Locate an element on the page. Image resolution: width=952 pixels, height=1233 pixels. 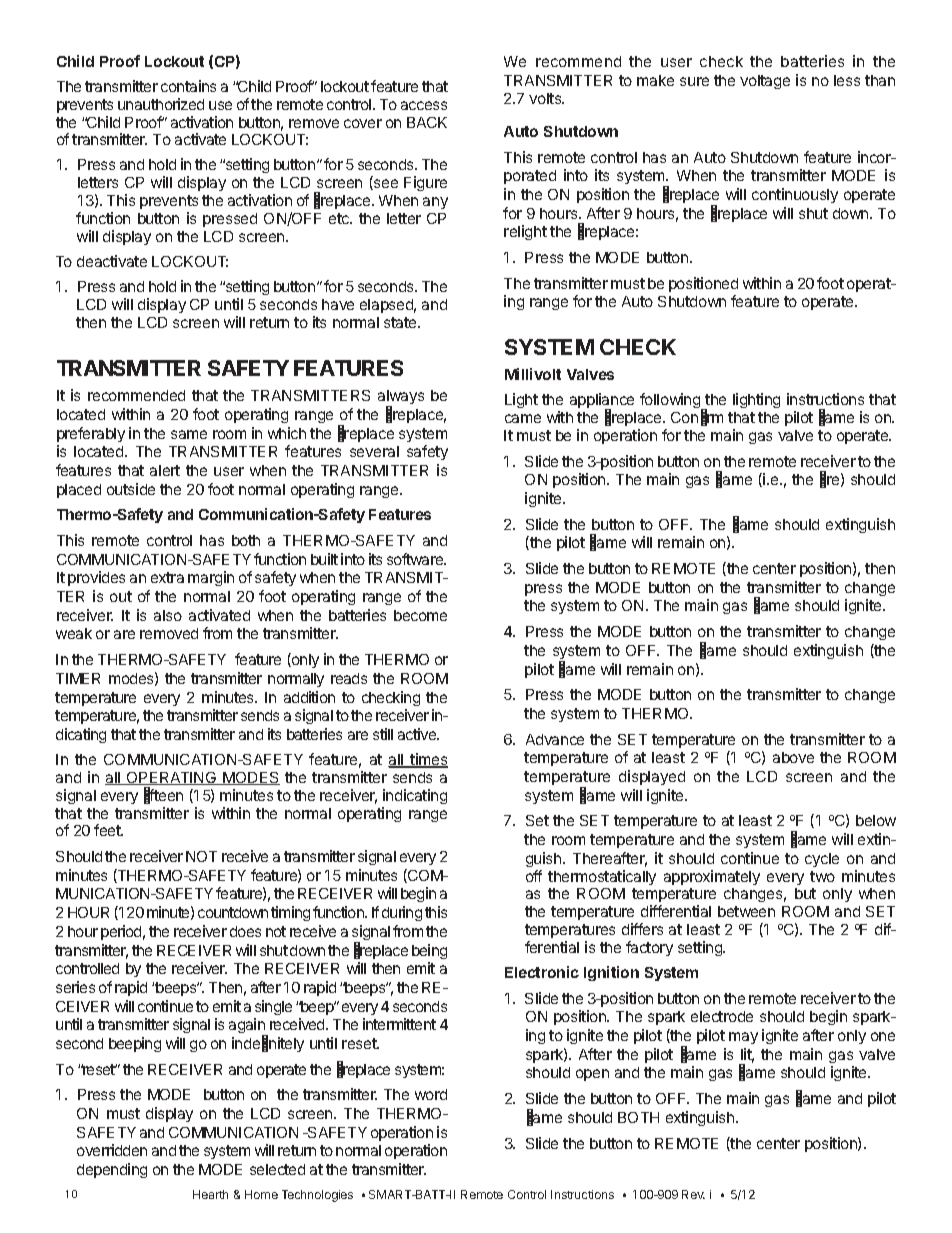
unauthorized is located at coordinates (161, 104).
